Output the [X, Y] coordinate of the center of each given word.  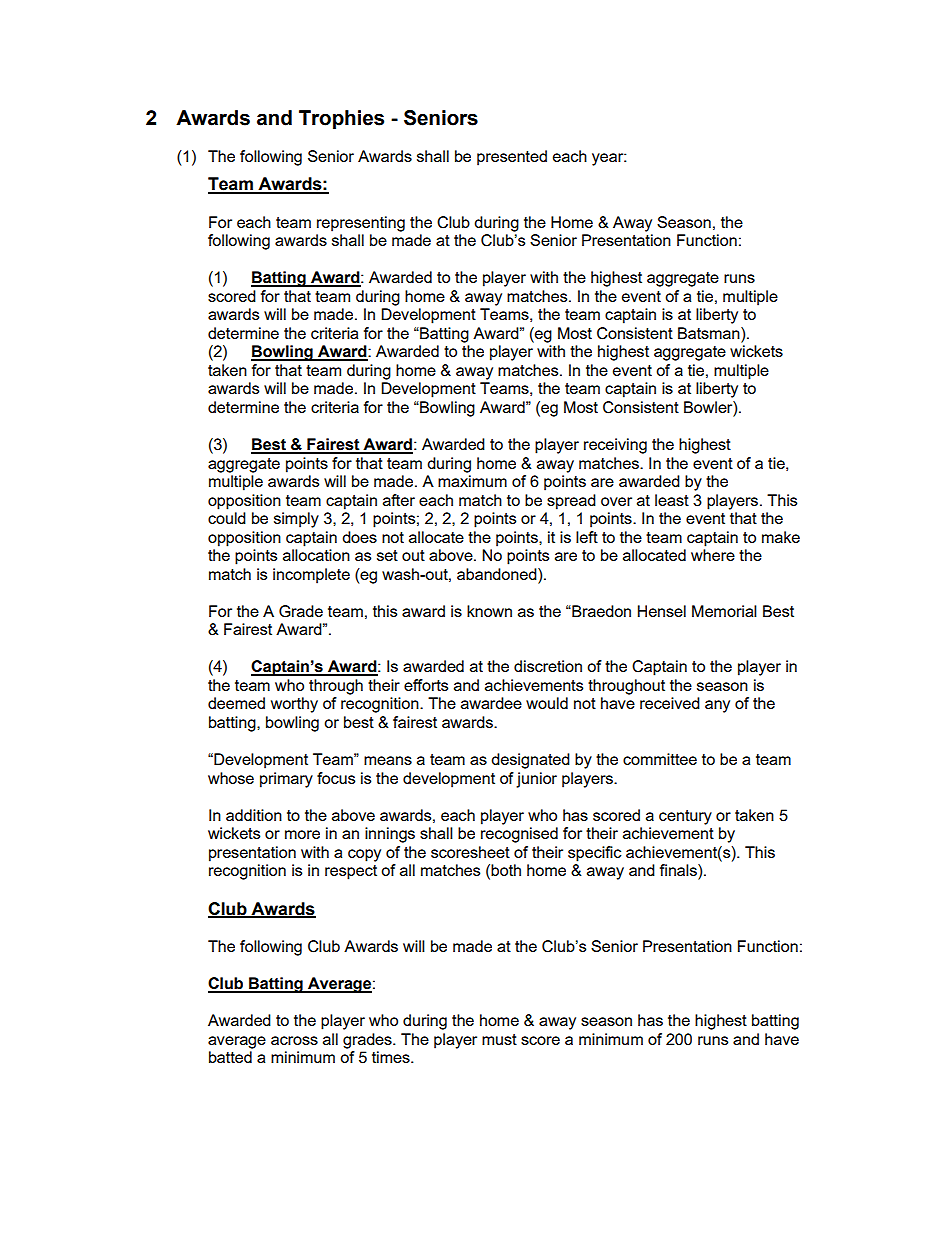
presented [512, 158]
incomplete [311, 576]
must [499, 1039]
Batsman [710, 334]
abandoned [498, 574]
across [294, 1040]
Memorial [724, 611]
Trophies [341, 119]
